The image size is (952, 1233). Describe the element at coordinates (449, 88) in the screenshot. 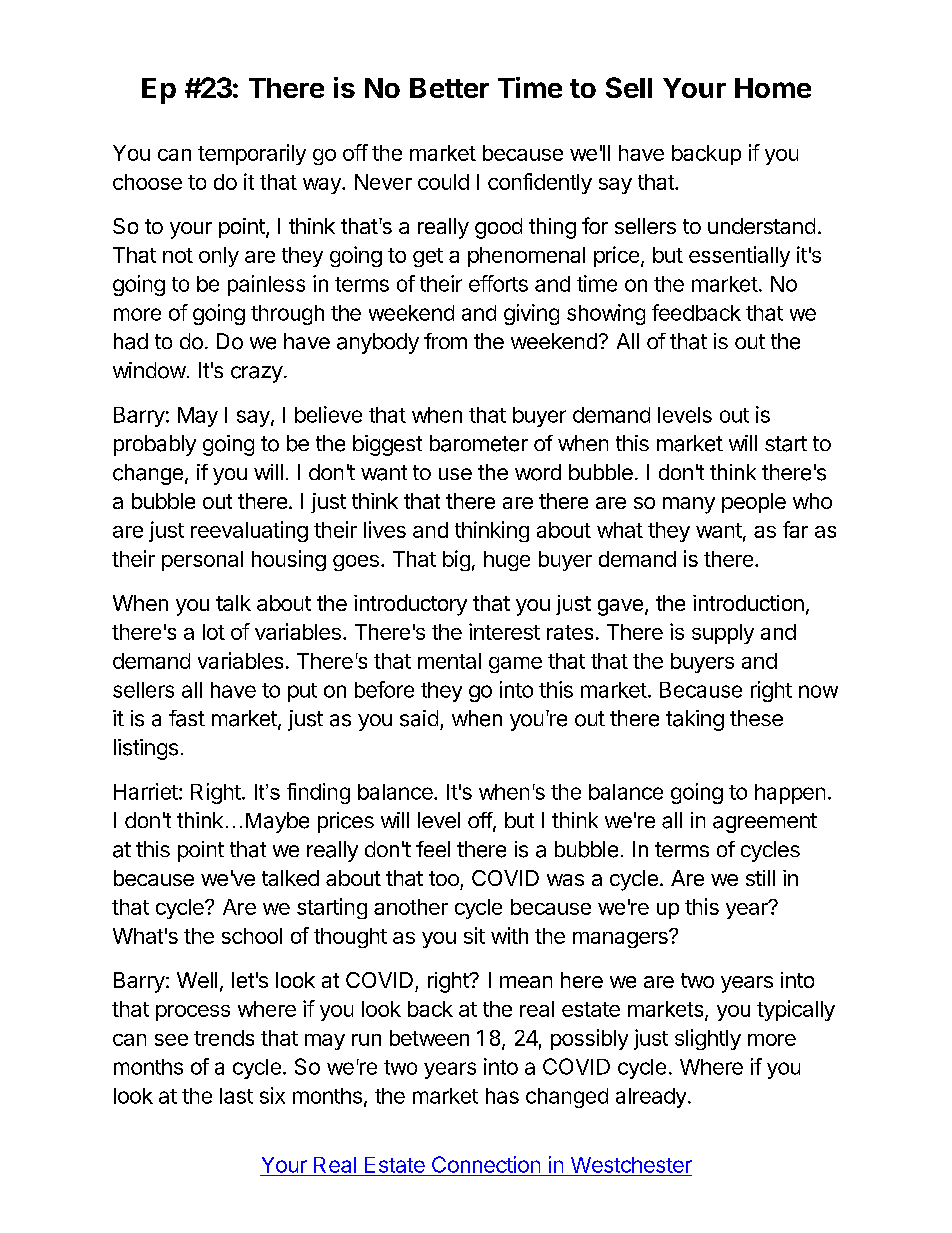

I see `Better` at that location.
